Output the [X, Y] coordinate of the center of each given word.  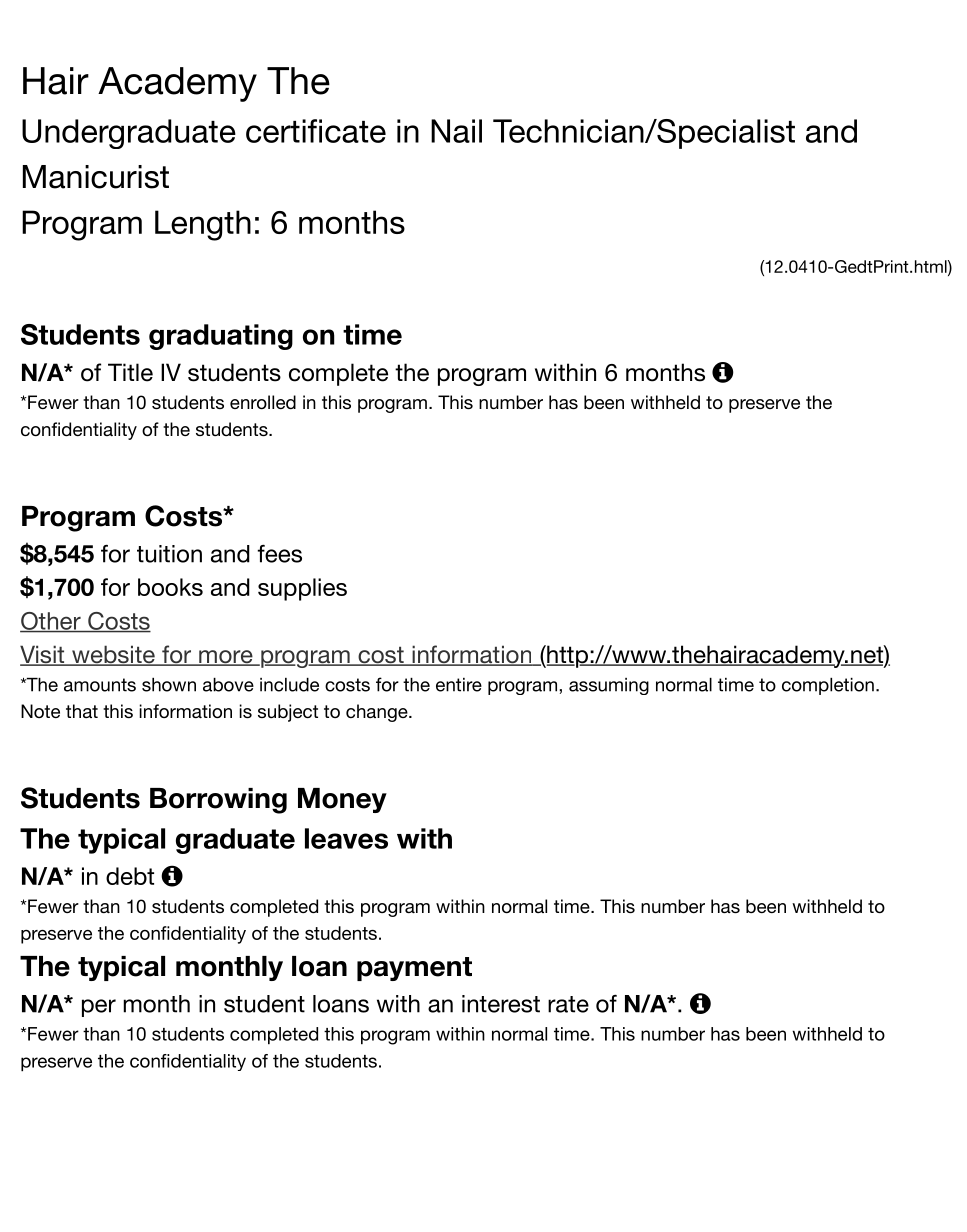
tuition [169, 554]
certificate [316, 131]
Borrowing [218, 801]
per [99, 1008]
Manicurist [96, 177]
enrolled [263, 402]
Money [342, 800]
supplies [302, 589]
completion [828, 686]
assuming [609, 686]
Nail [456, 131]
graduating [221, 337]
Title [130, 372]
